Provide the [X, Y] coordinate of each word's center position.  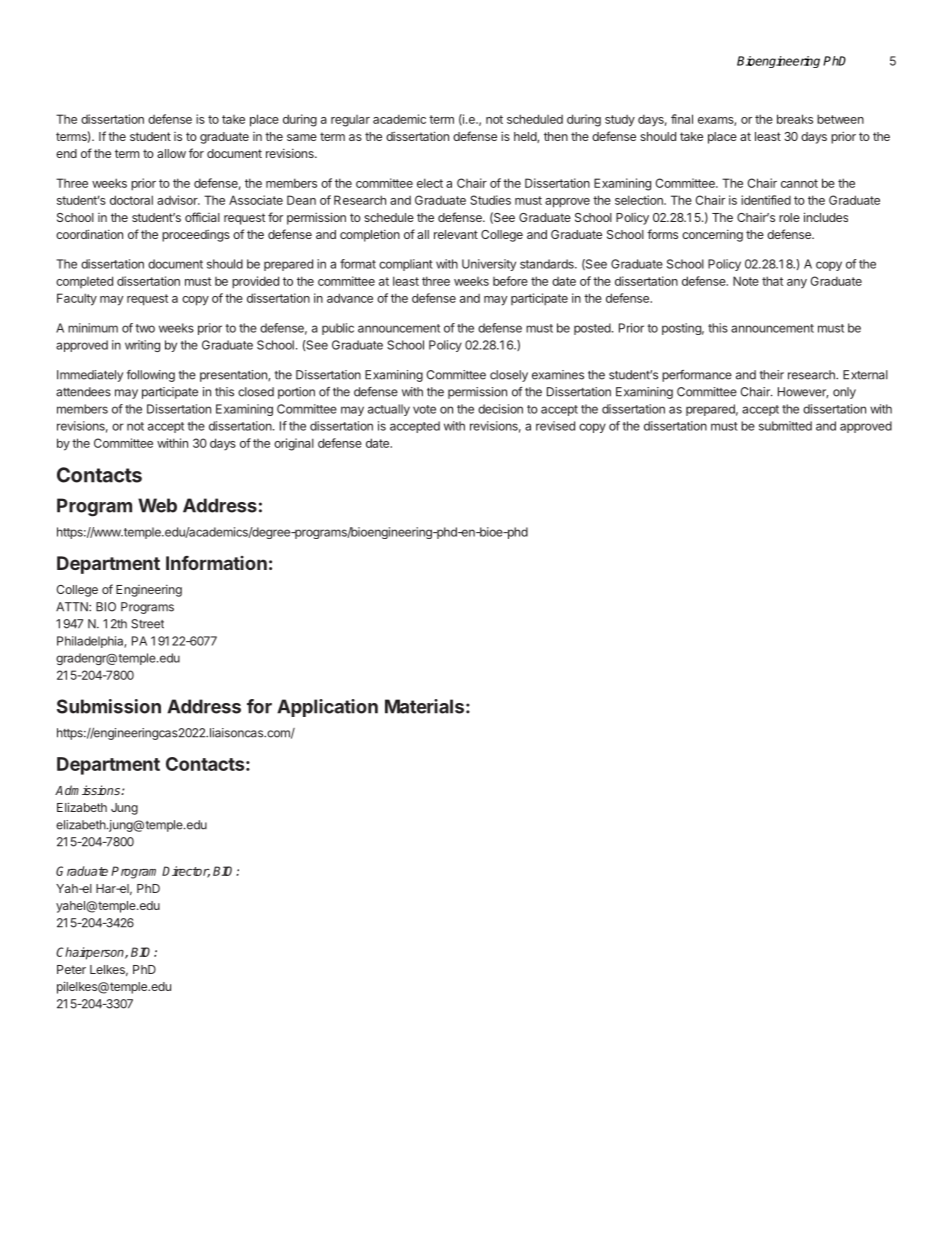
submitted [785, 426]
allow [171, 153]
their [772, 375]
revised [555, 426]
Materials [424, 706]
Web [157, 505]
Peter [71, 969]
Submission [109, 706]
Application [327, 708]
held [526, 137]
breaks [795, 119]
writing [142, 346]
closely [509, 376]
